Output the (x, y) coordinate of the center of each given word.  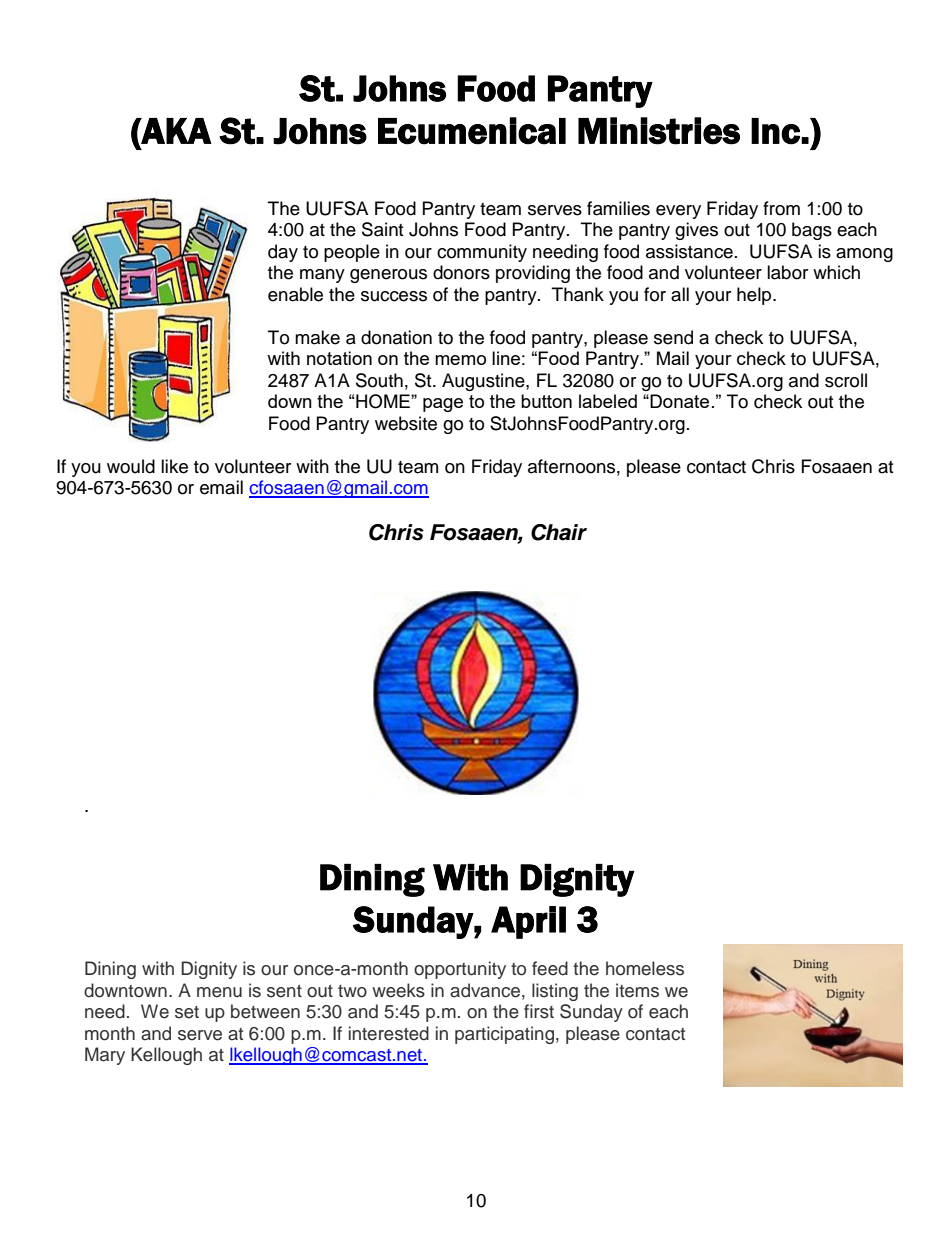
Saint (382, 229)
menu (219, 992)
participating (504, 1035)
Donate (679, 401)
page (443, 405)
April (528, 922)
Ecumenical (472, 131)
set (187, 1012)
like (174, 466)
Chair (559, 532)
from (781, 208)
